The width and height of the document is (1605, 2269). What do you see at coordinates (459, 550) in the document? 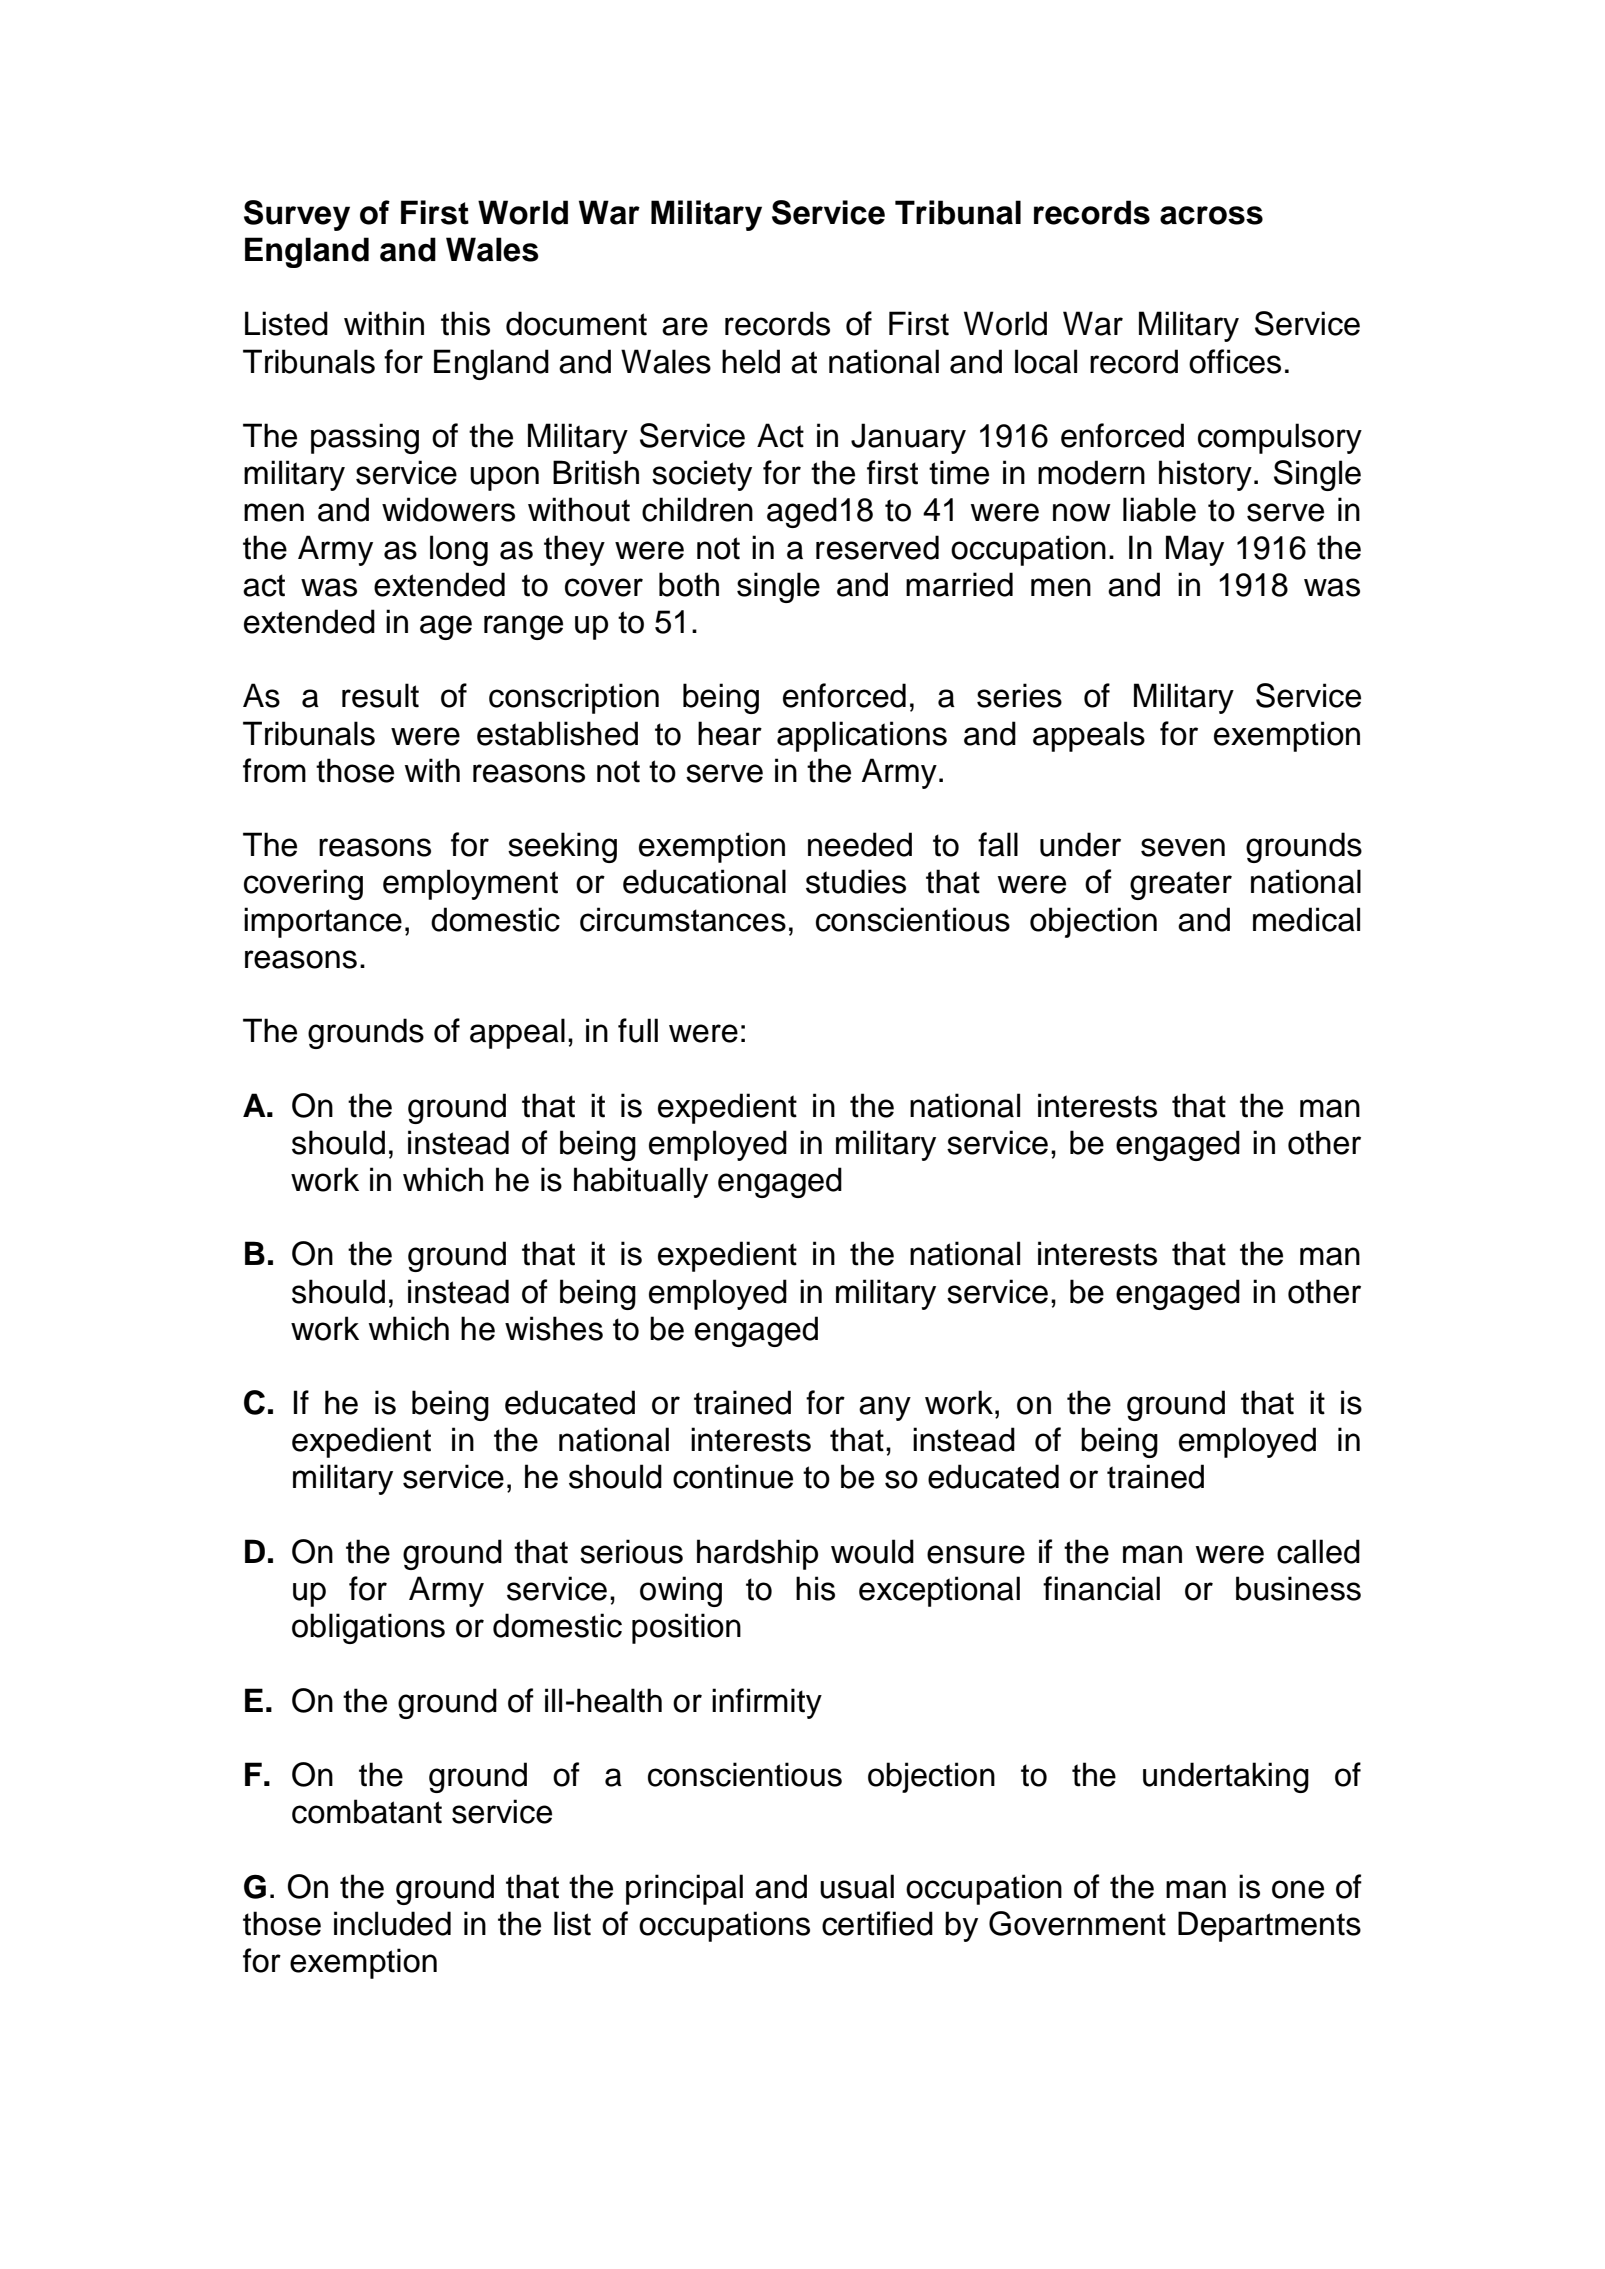
I see `long` at bounding box center [459, 550].
